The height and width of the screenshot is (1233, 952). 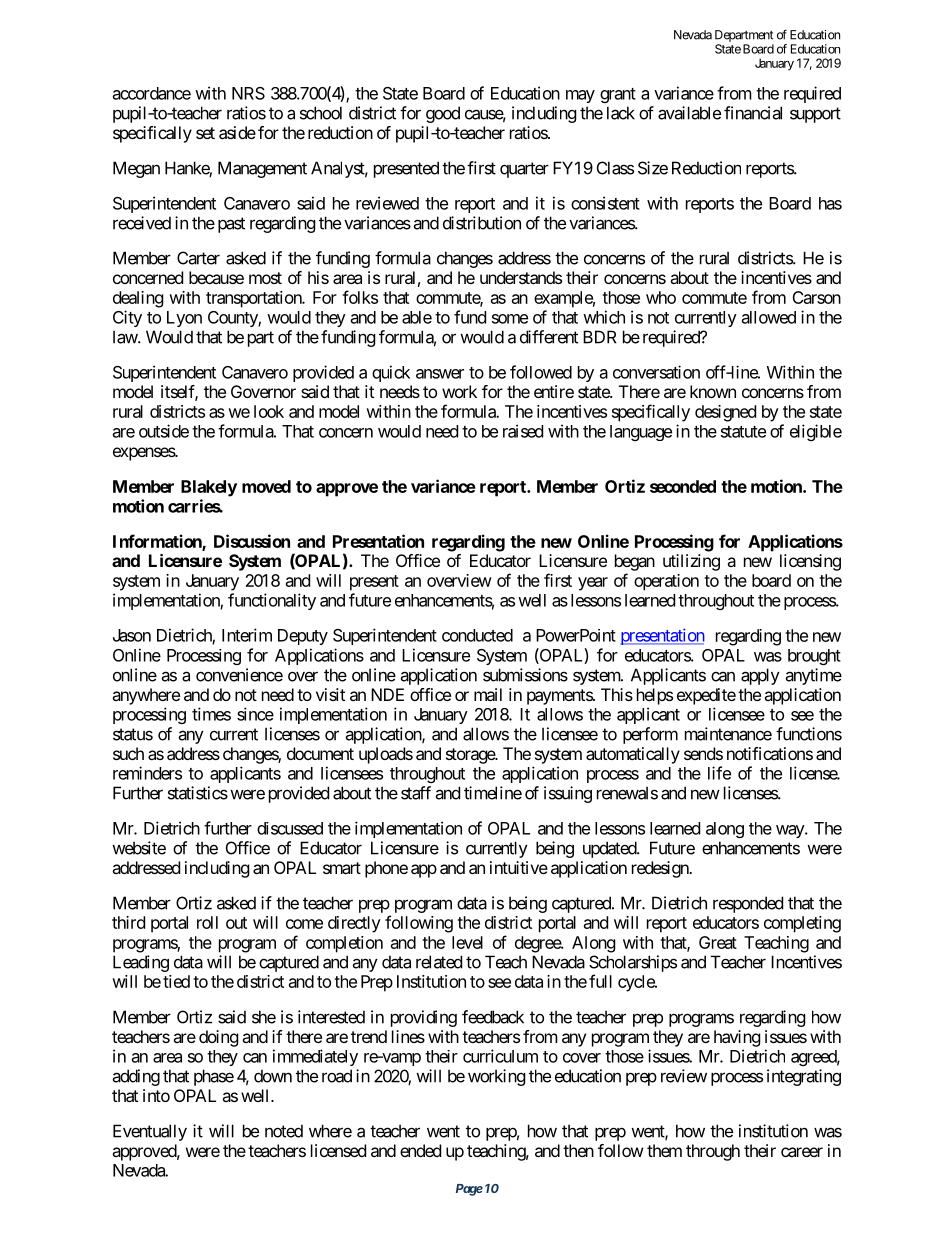 What do you see at coordinates (753, 113) in the screenshot?
I see `financial` at bounding box center [753, 113].
